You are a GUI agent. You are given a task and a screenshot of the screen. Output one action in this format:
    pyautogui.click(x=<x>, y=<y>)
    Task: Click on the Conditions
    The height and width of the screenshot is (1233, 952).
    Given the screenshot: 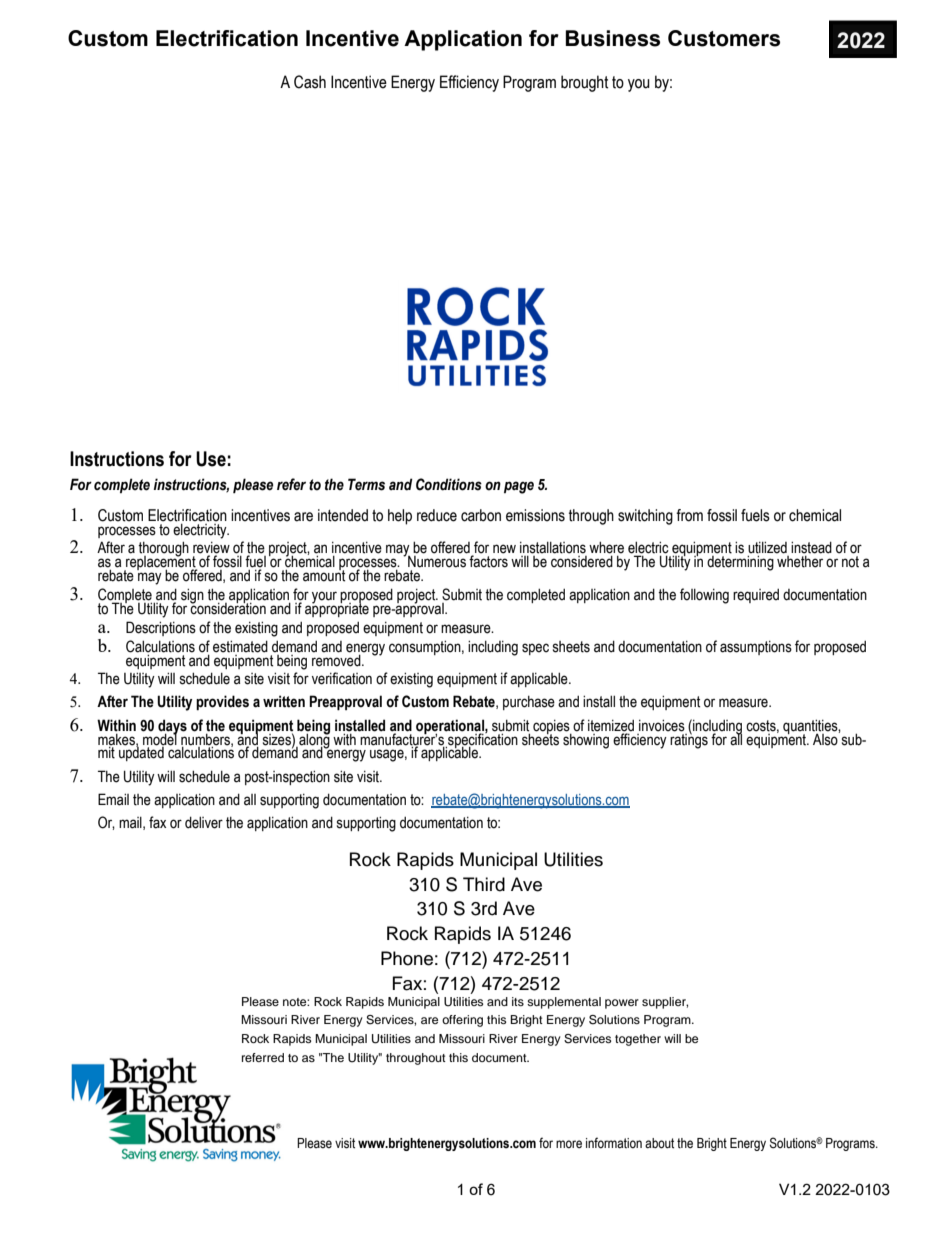 What is the action you would take?
    pyautogui.click(x=449, y=484)
